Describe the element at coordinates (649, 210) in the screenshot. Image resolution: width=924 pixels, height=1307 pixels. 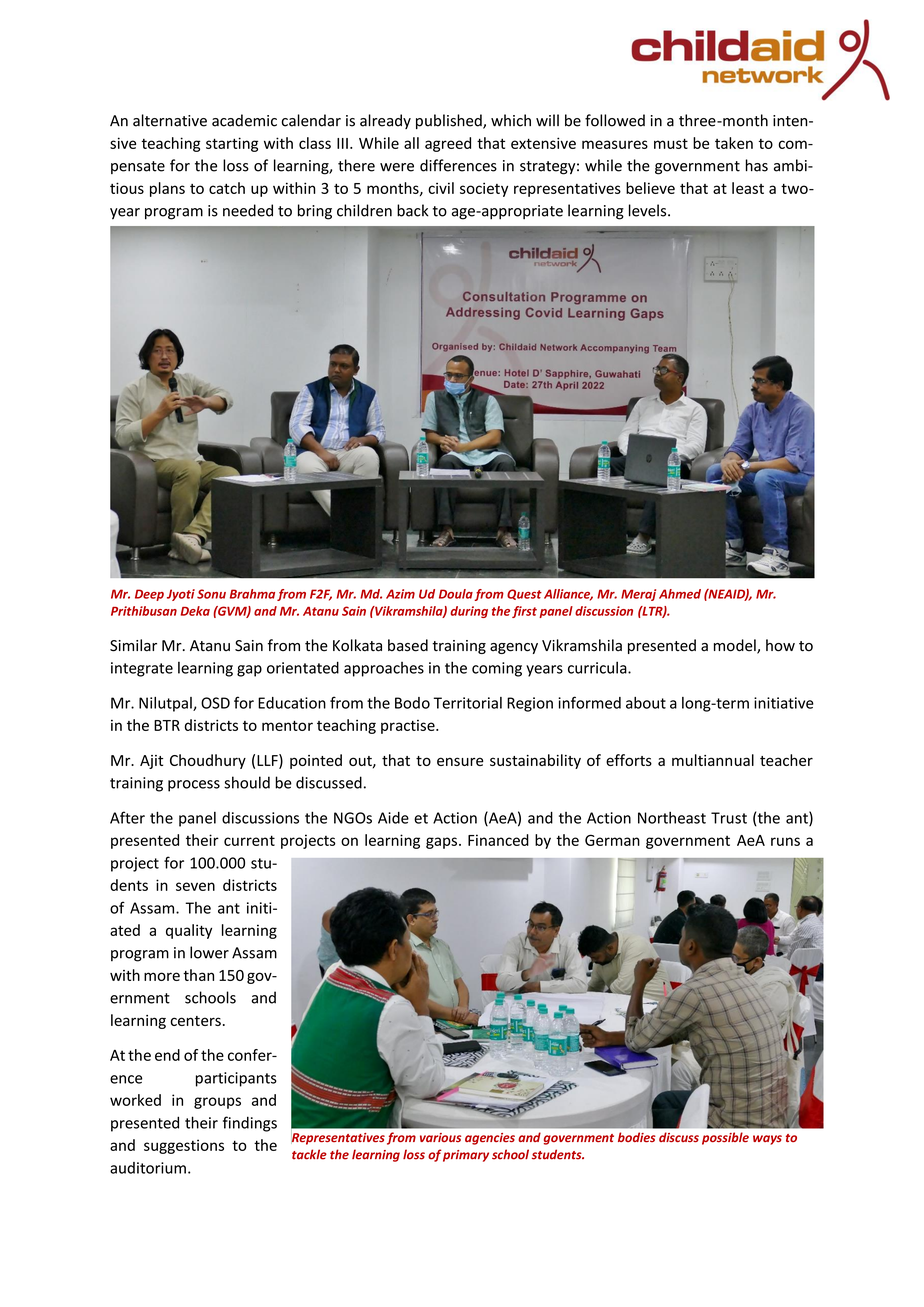
I see `levels` at that location.
